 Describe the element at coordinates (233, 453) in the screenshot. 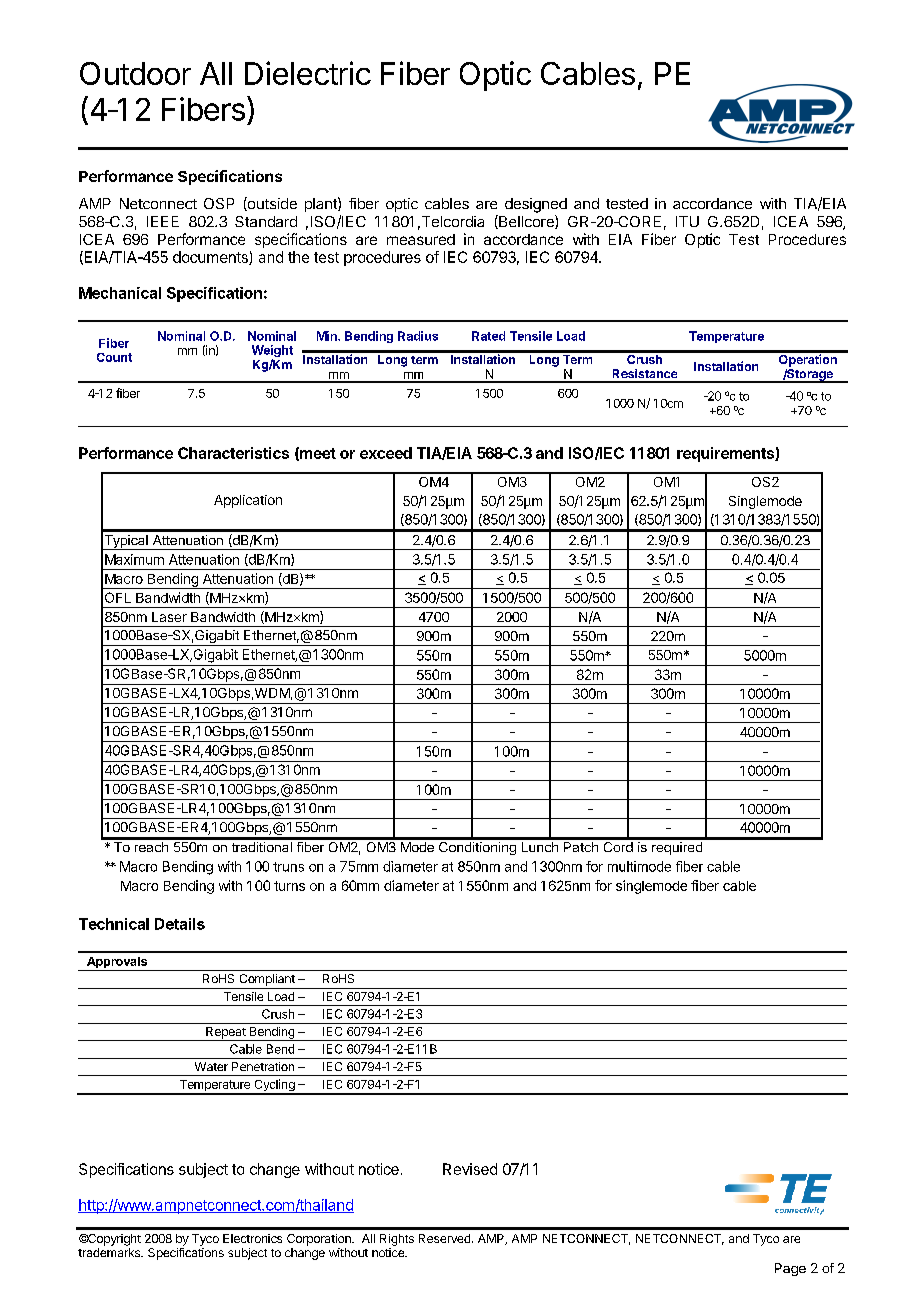

I see `Characteristics` at that location.
